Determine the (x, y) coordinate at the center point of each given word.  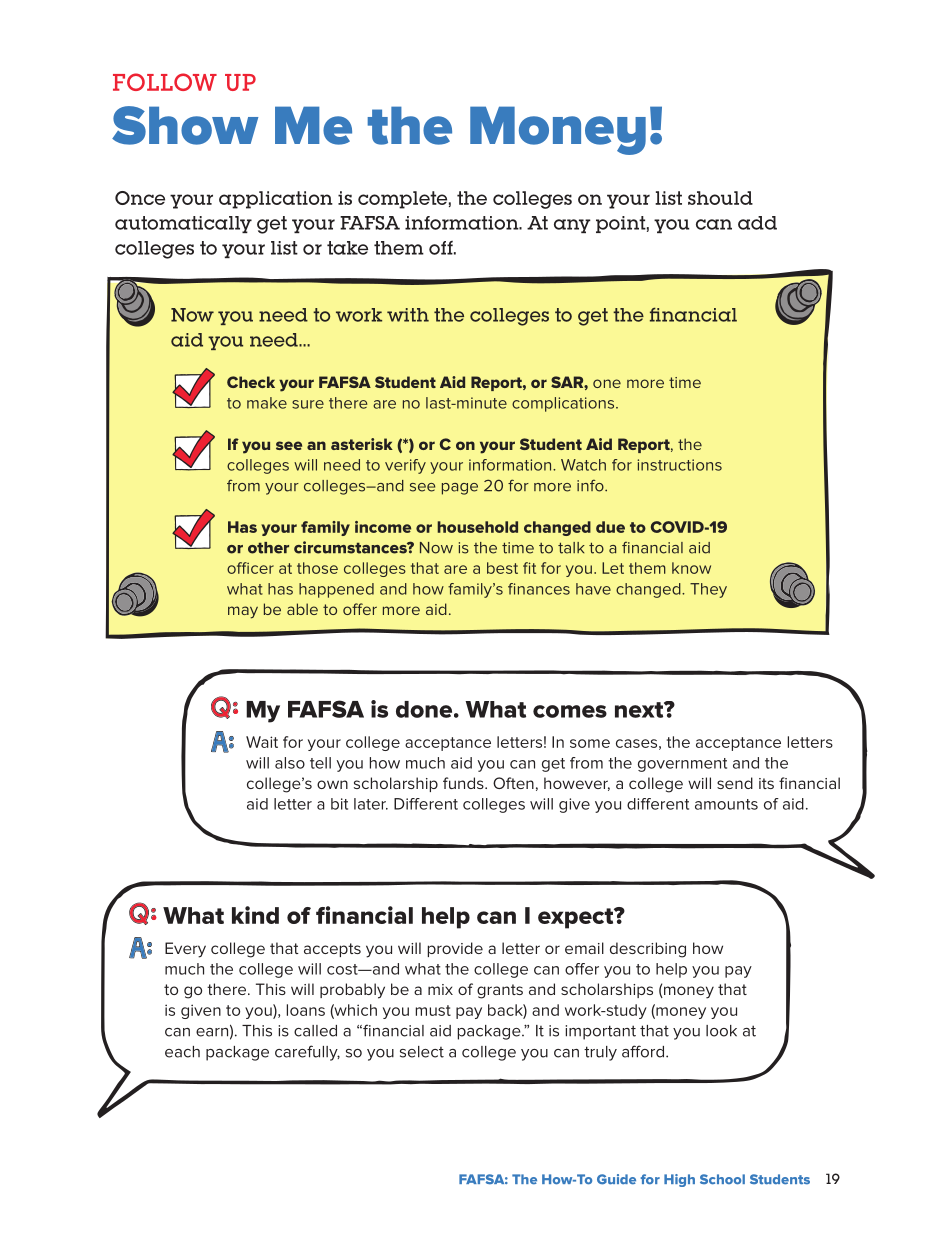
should (720, 198)
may (243, 612)
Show (185, 125)
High (679, 1180)
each (182, 1052)
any (572, 226)
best (502, 568)
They (708, 590)
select (422, 1052)
